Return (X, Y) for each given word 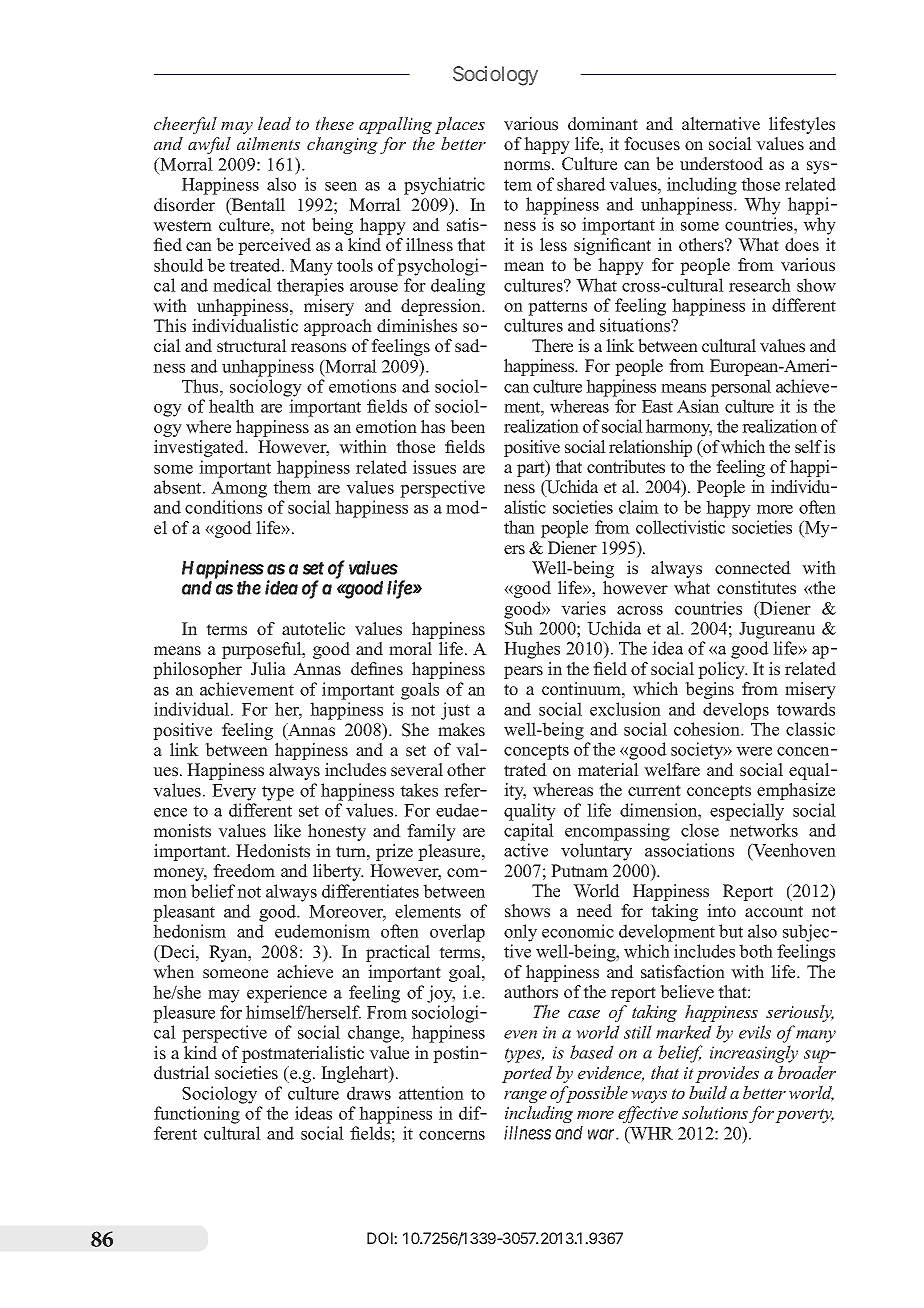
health (231, 406)
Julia (268, 669)
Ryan (229, 953)
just (455, 711)
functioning (197, 1115)
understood (721, 164)
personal (741, 388)
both (756, 951)
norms (528, 166)
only (520, 933)
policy (723, 670)
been (467, 427)
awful (209, 145)
